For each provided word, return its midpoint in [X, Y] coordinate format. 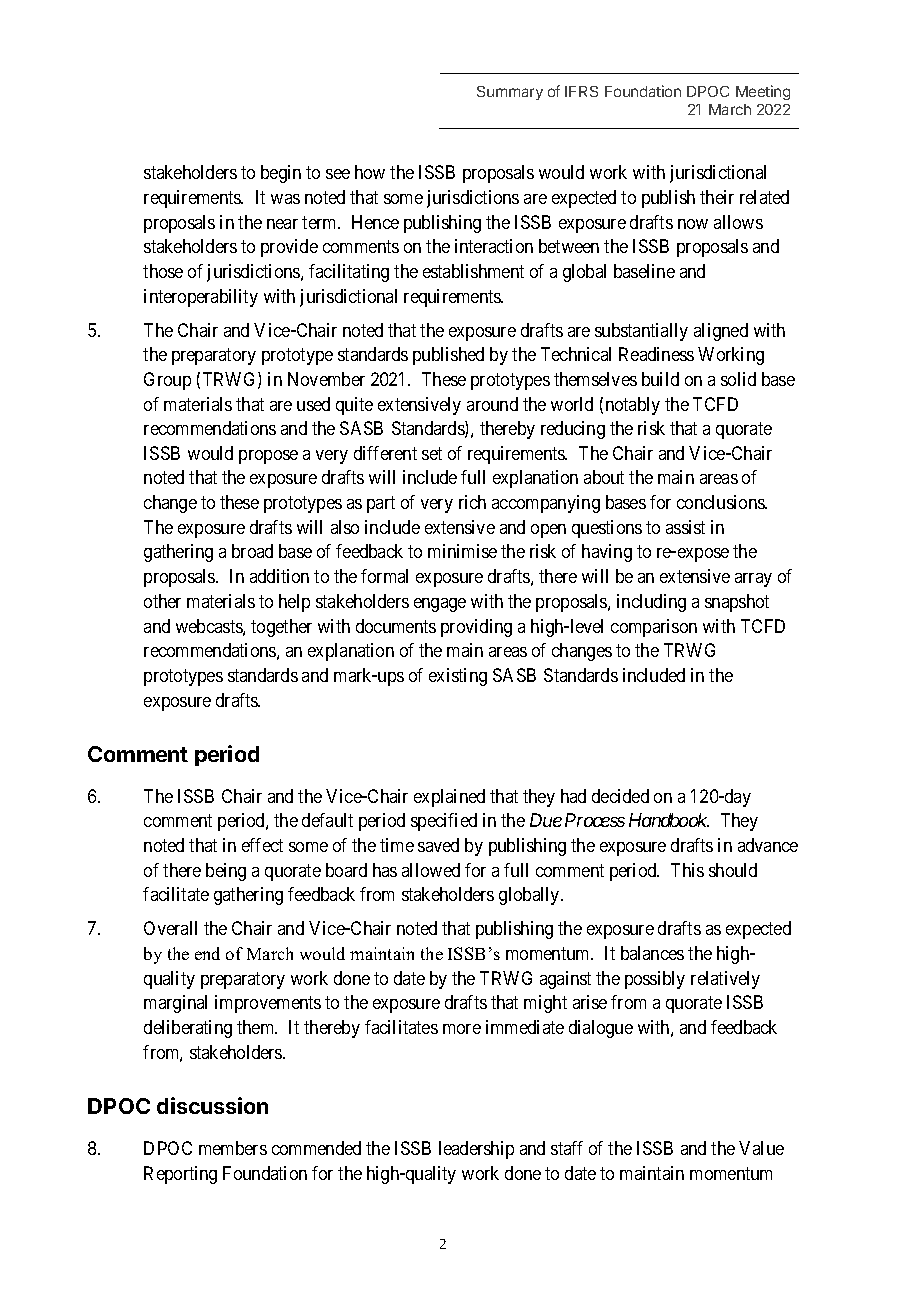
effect [262, 845]
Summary [510, 93]
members [233, 1148]
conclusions [721, 502]
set [432, 453]
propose [268, 457]
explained [449, 798]
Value [761, 1148]
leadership [476, 1150]
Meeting [763, 92]
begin [281, 174]
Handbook [669, 820]
